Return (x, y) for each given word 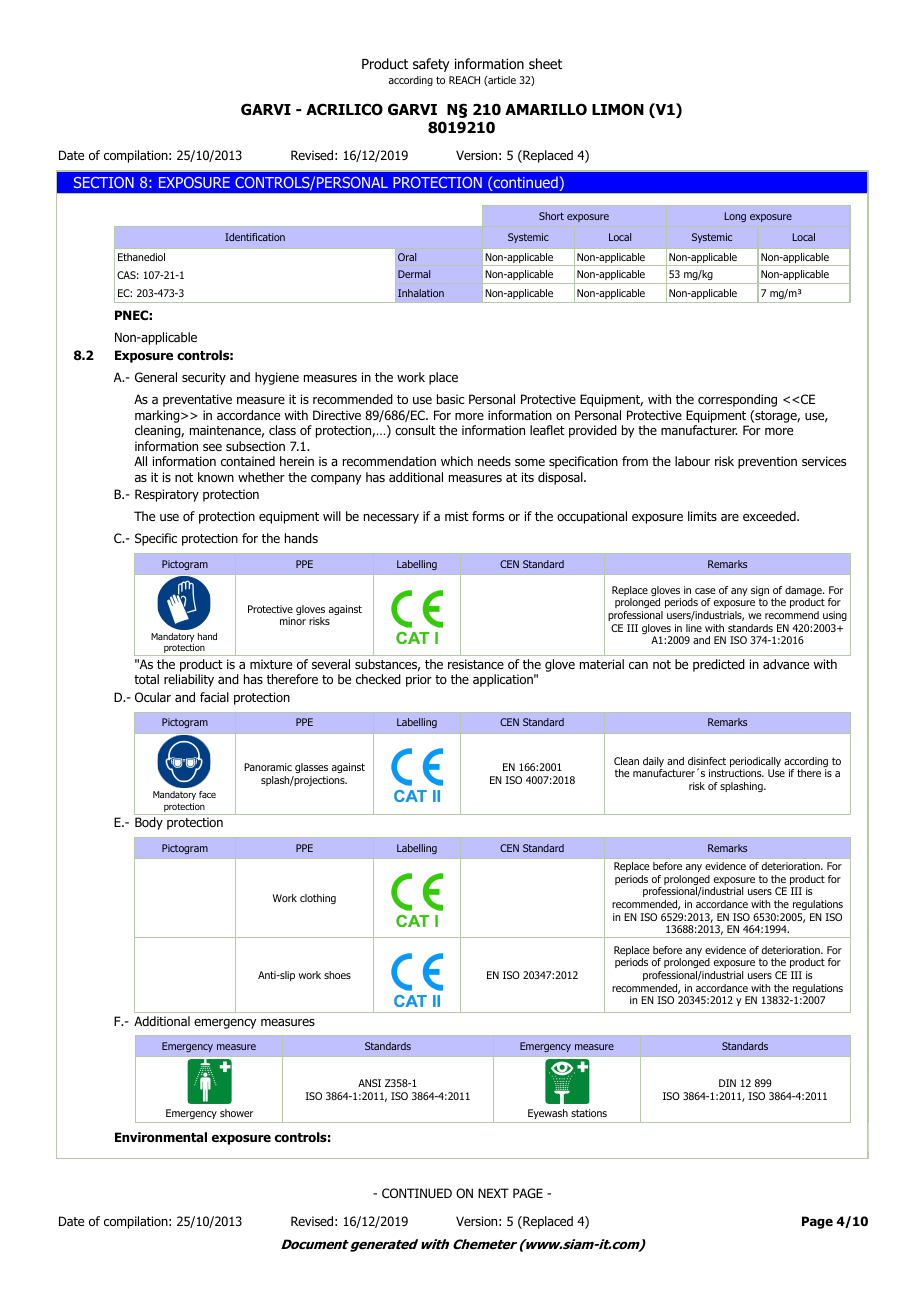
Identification (255, 237)
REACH (464, 80)
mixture (271, 664)
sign (760, 591)
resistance (476, 664)
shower (236, 1113)
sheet (545, 63)
